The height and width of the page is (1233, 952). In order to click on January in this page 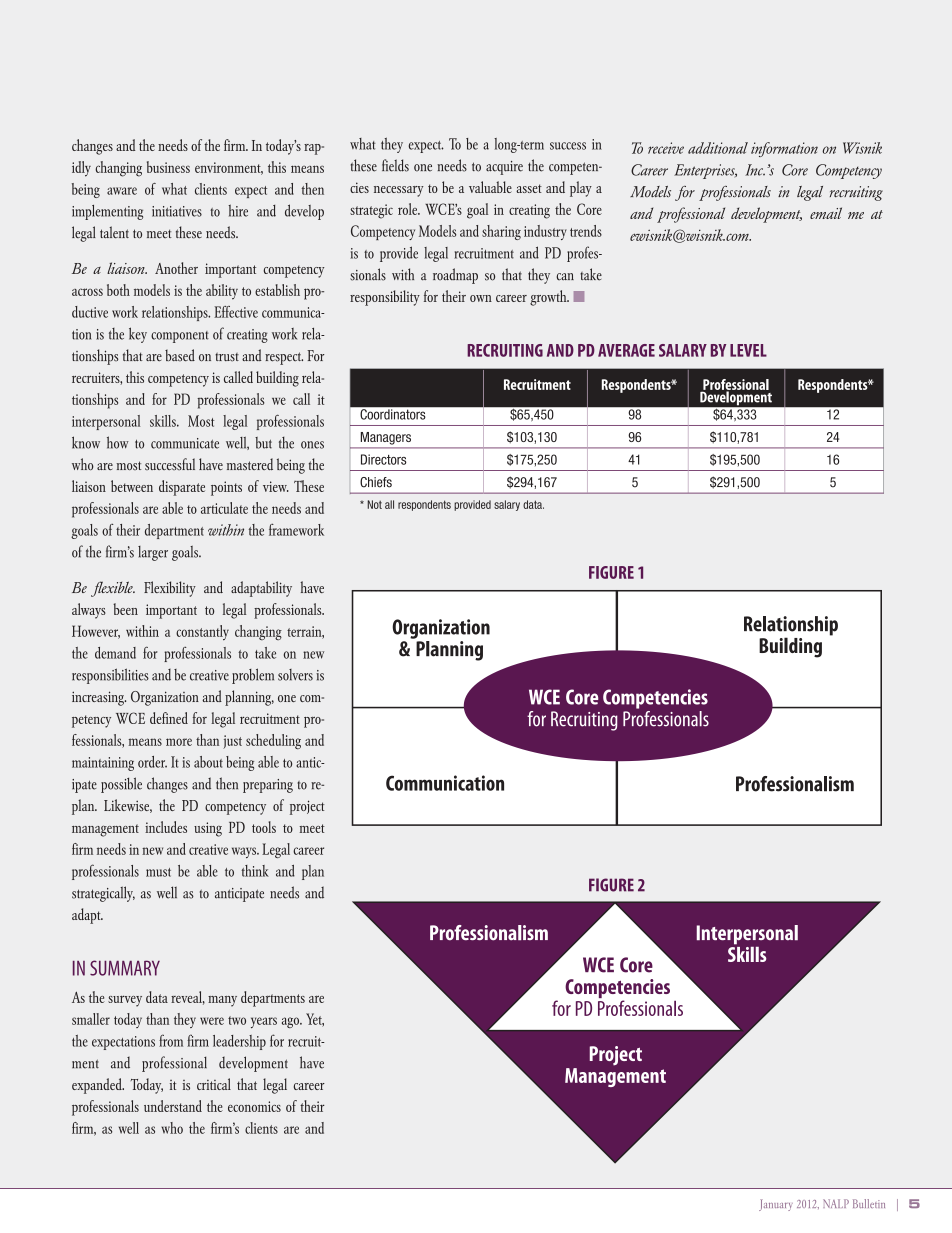, I will do `click(776, 1205)`.
